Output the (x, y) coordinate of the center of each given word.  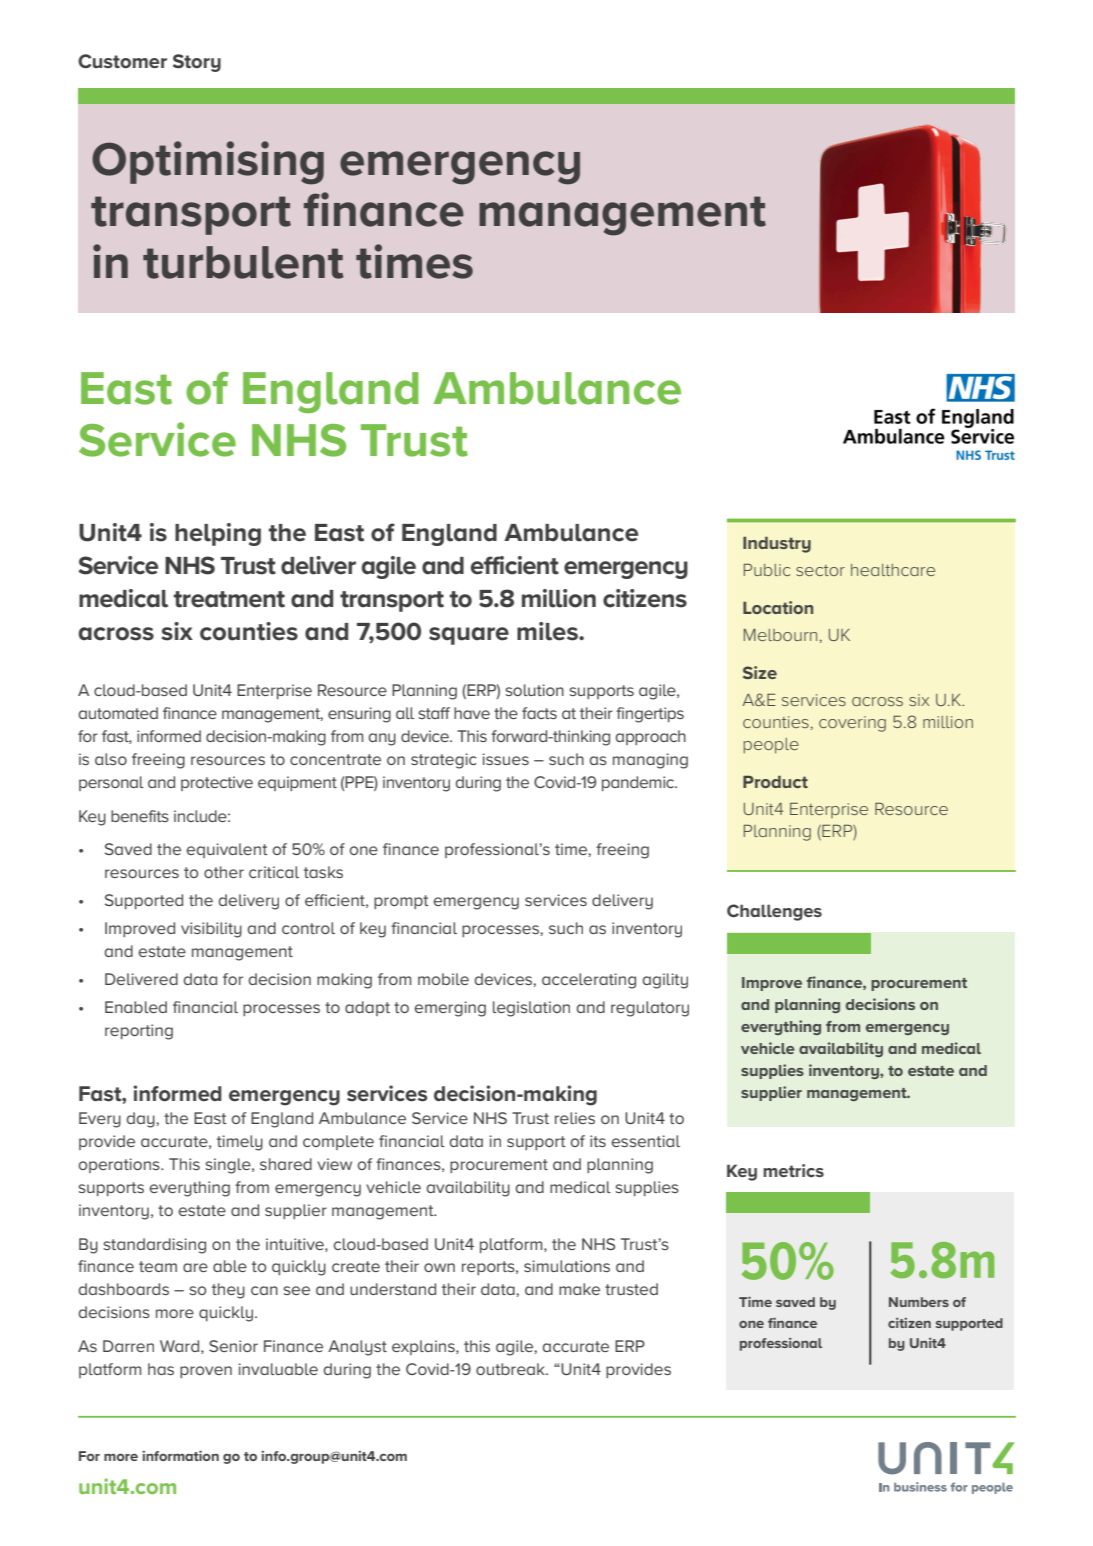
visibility (211, 930)
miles (548, 631)
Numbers (919, 1302)
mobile (443, 979)
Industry (777, 545)
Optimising (208, 163)
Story (197, 63)
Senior (233, 1346)
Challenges (774, 912)
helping (218, 534)
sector (820, 570)
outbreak (511, 1369)
